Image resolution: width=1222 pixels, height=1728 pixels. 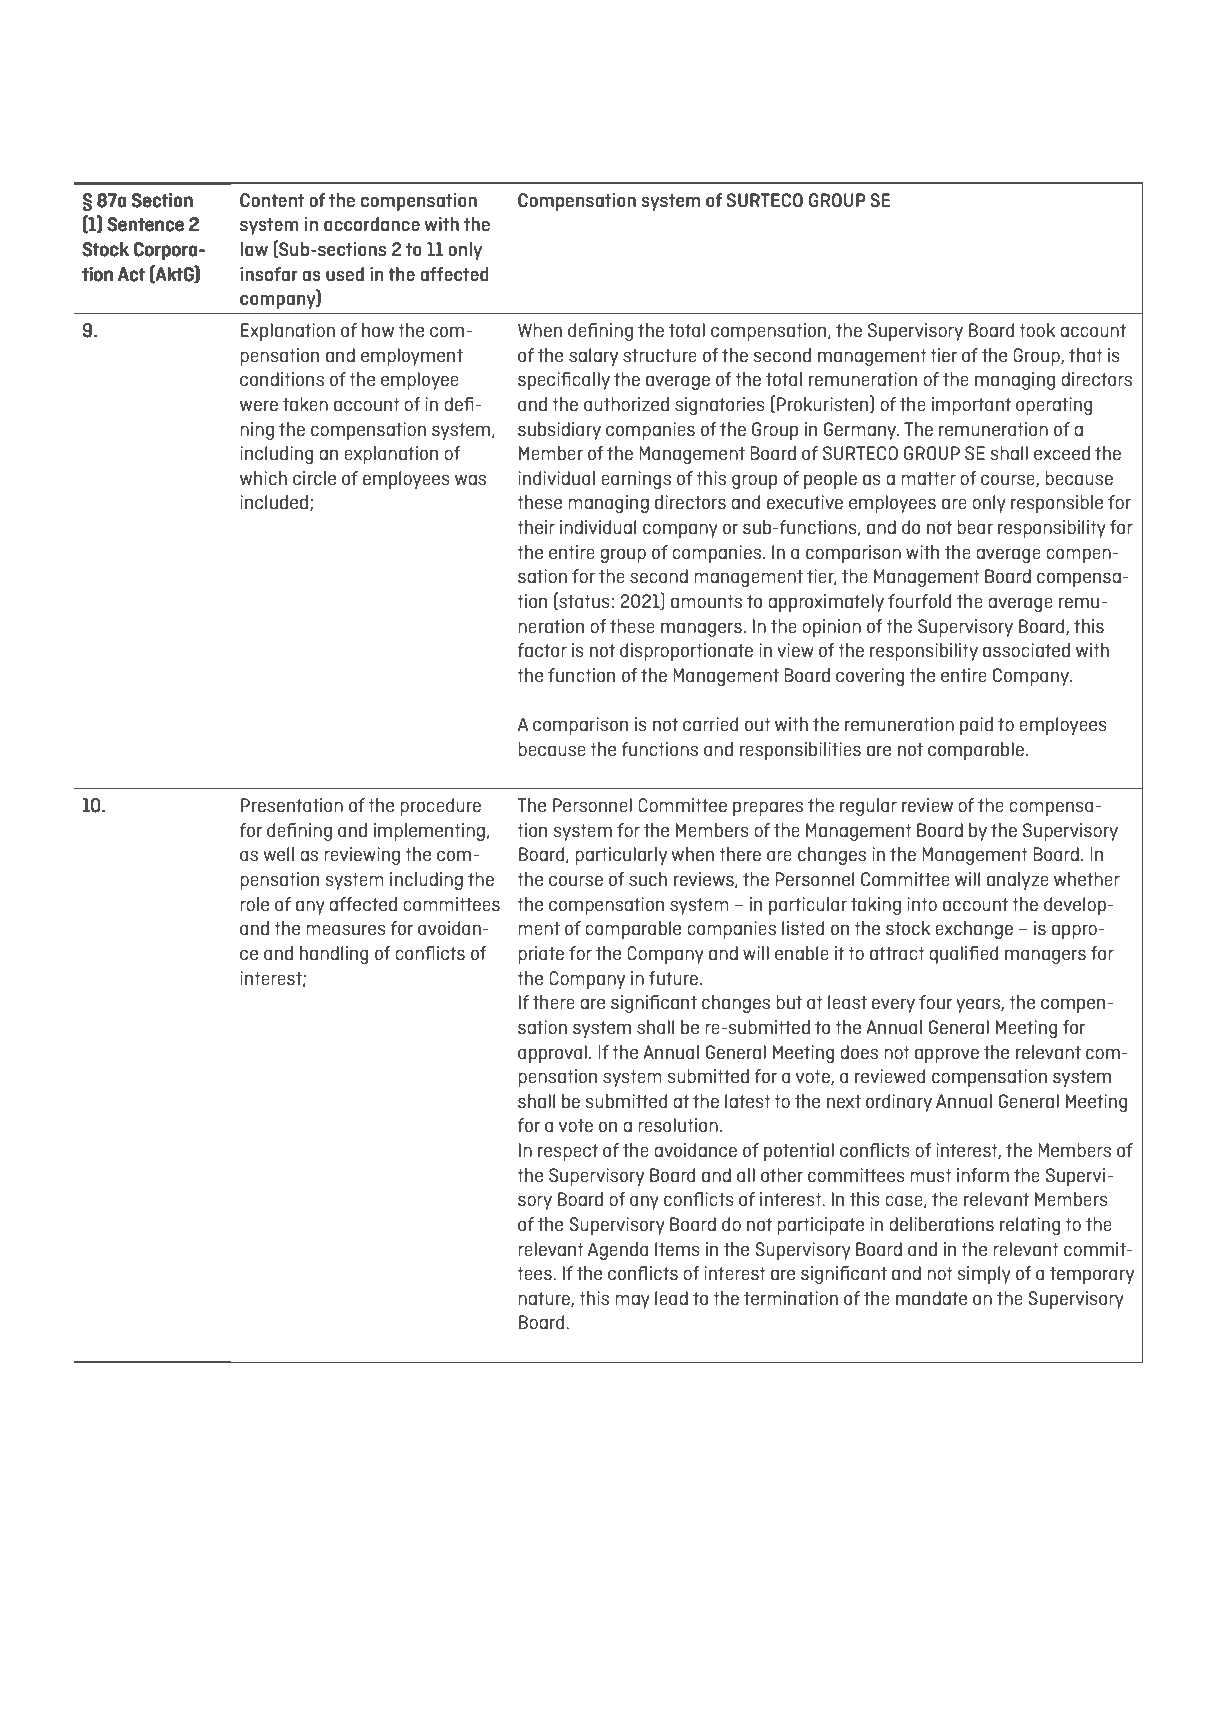 What do you see at coordinates (618, 1251) in the screenshot?
I see `Agenda` at bounding box center [618, 1251].
